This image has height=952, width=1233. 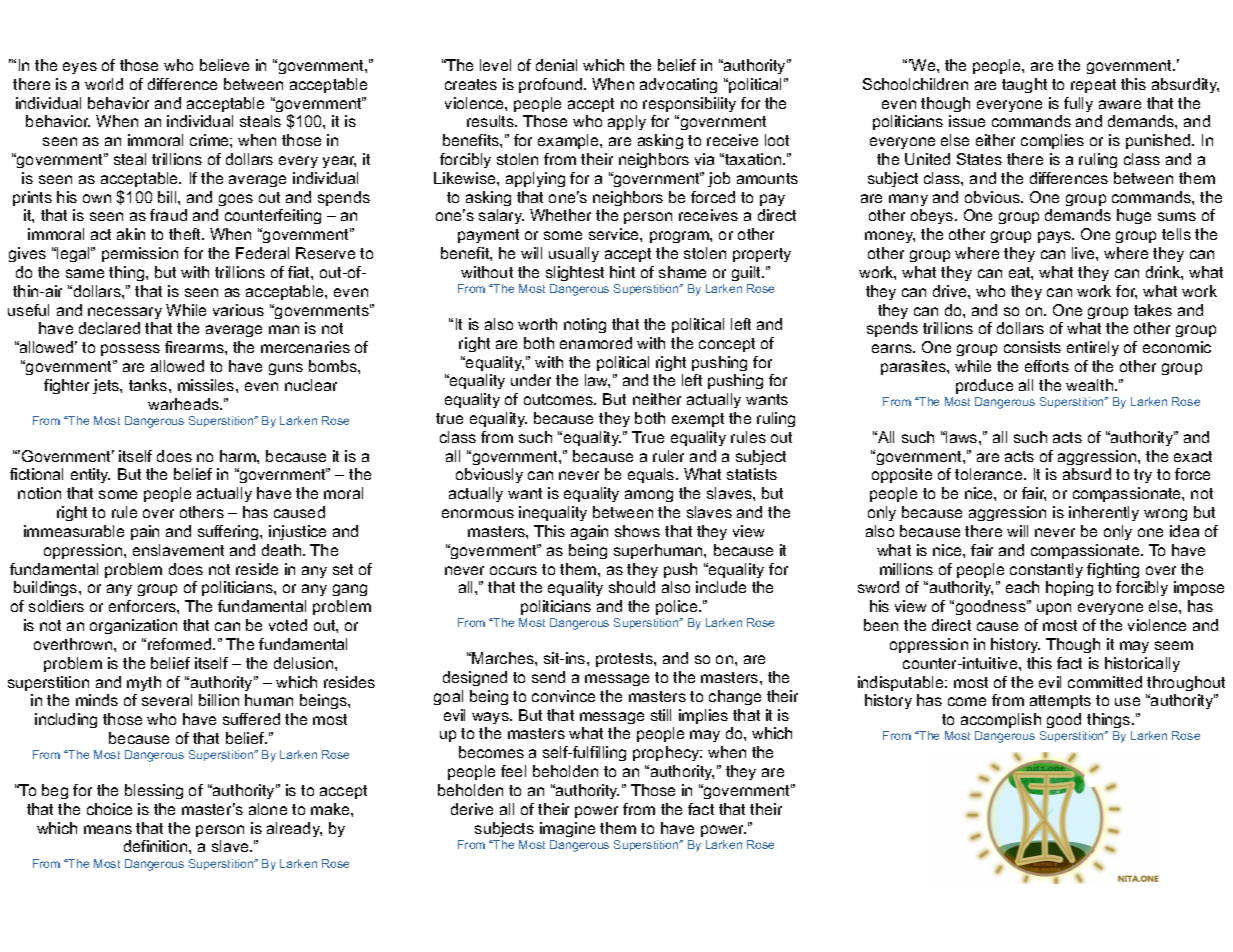 What do you see at coordinates (1046, 570) in the image?
I see `constantly` at bounding box center [1046, 570].
